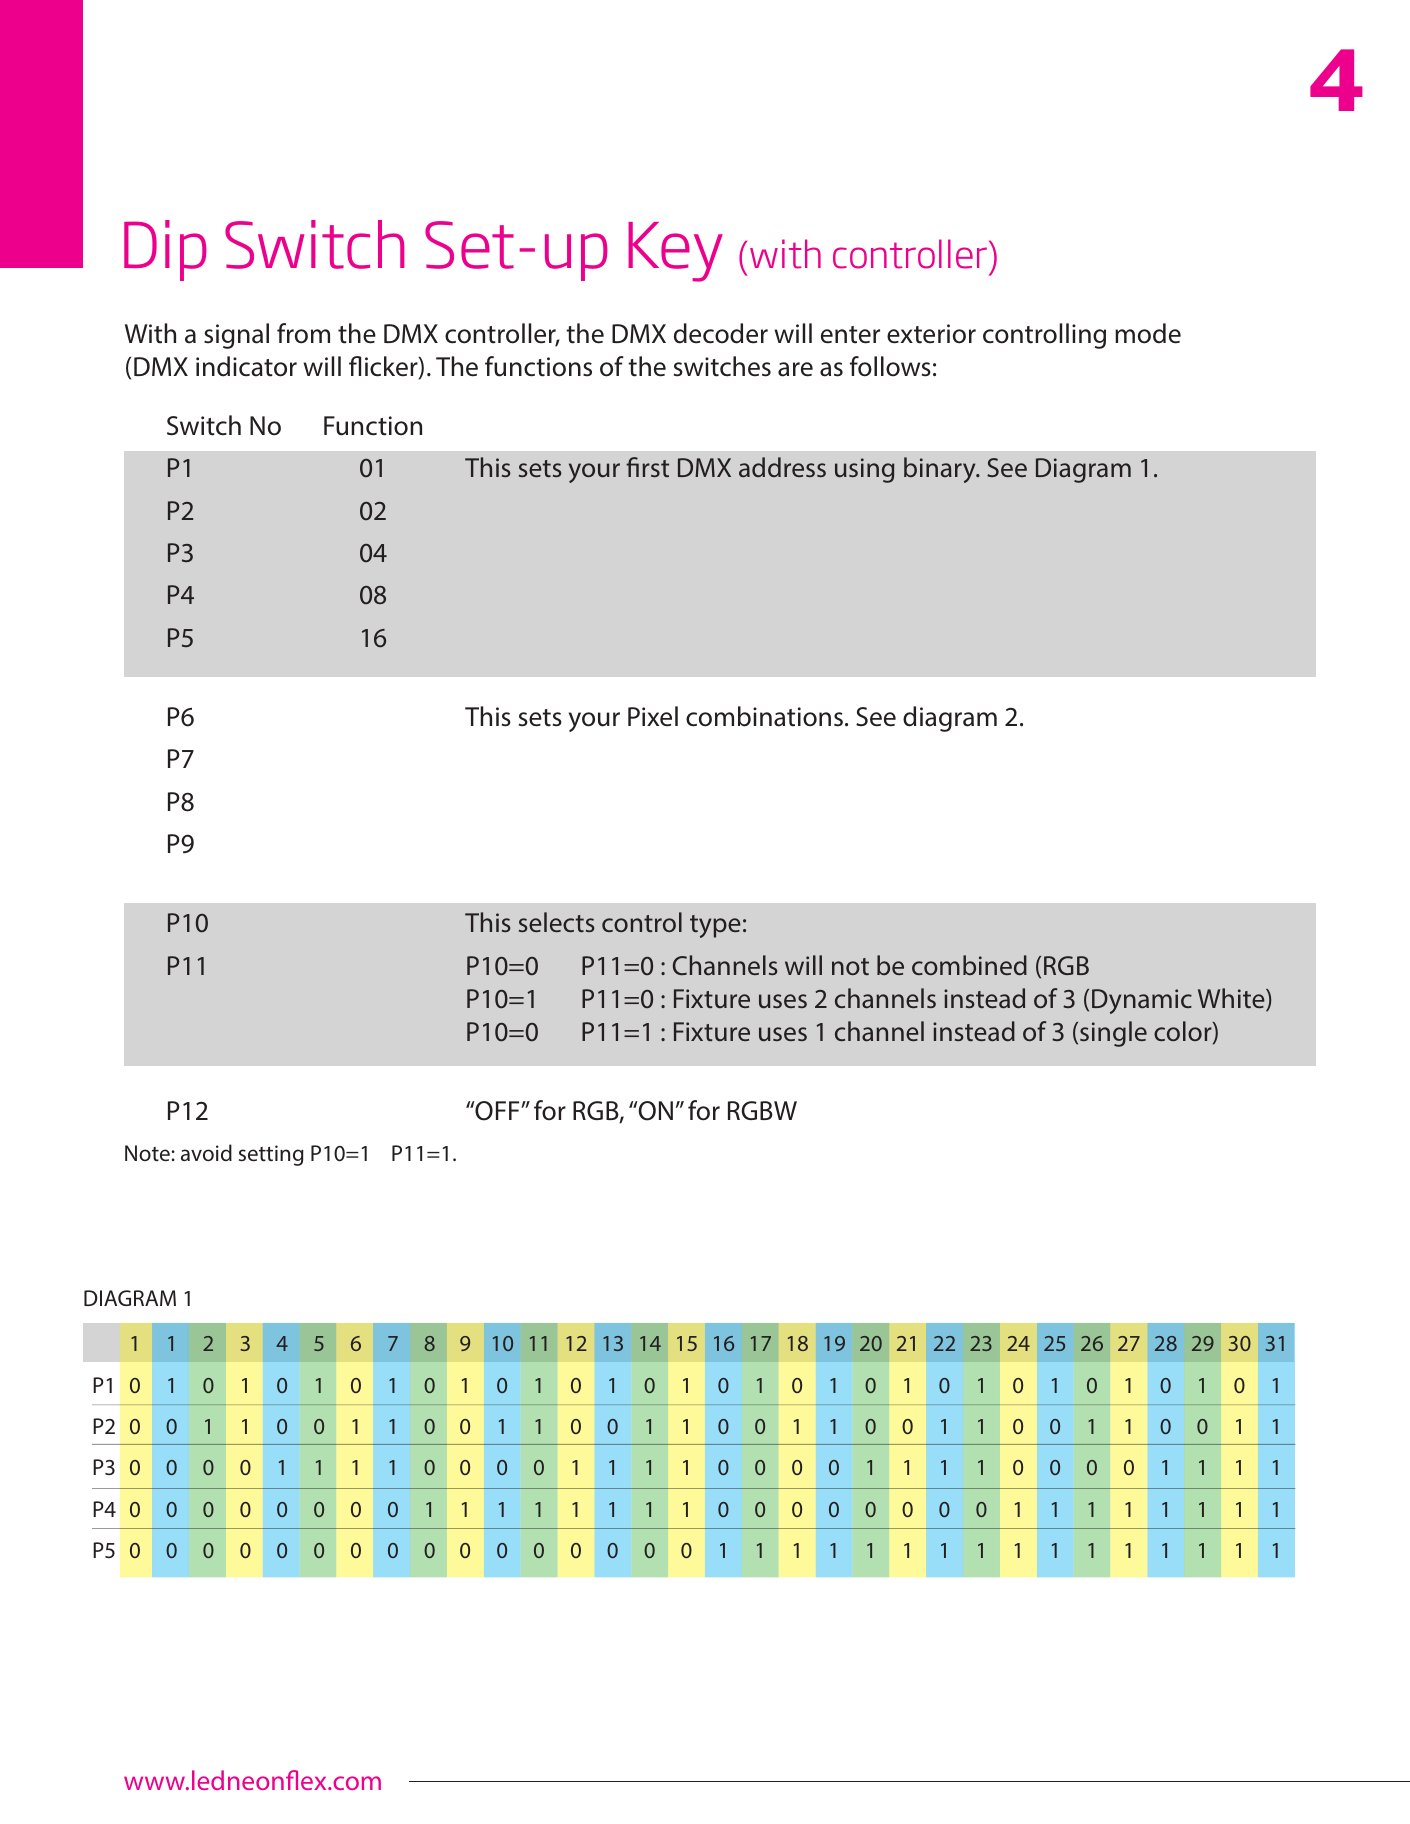 Image resolution: width=1410 pixels, height=1824 pixels. I want to click on first, so click(647, 467).
